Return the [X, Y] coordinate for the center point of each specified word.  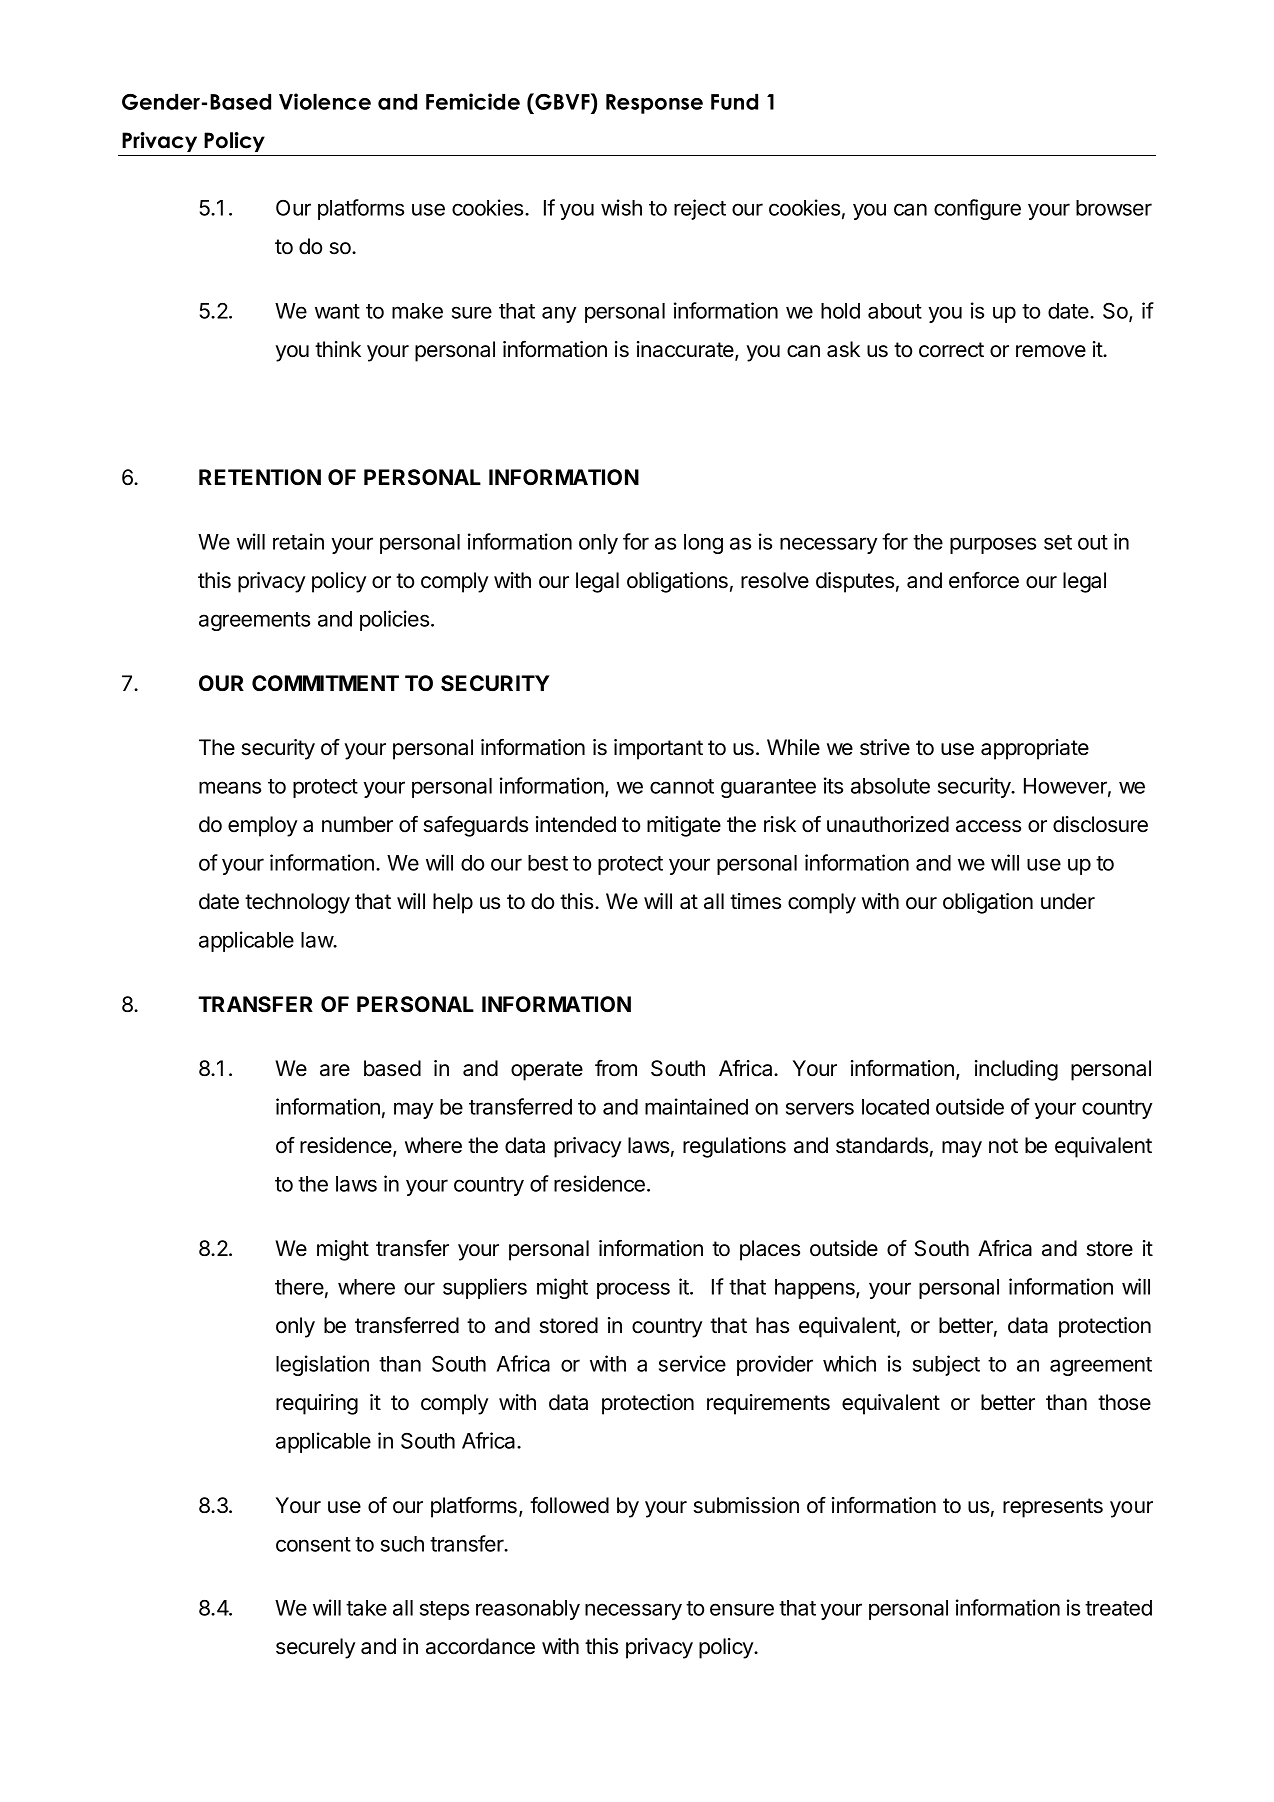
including [1016, 1070]
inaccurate [686, 350]
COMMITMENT [325, 683]
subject [946, 1365]
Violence [325, 101]
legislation [322, 1365]
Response [654, 104]
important [658, 749]
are [335, 1070]
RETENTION [260, 477]
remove [1051, 351]
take [366, 1608]
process [633, 1290]
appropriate [1035, 749]
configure [977, 209]
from [616, 1068]
